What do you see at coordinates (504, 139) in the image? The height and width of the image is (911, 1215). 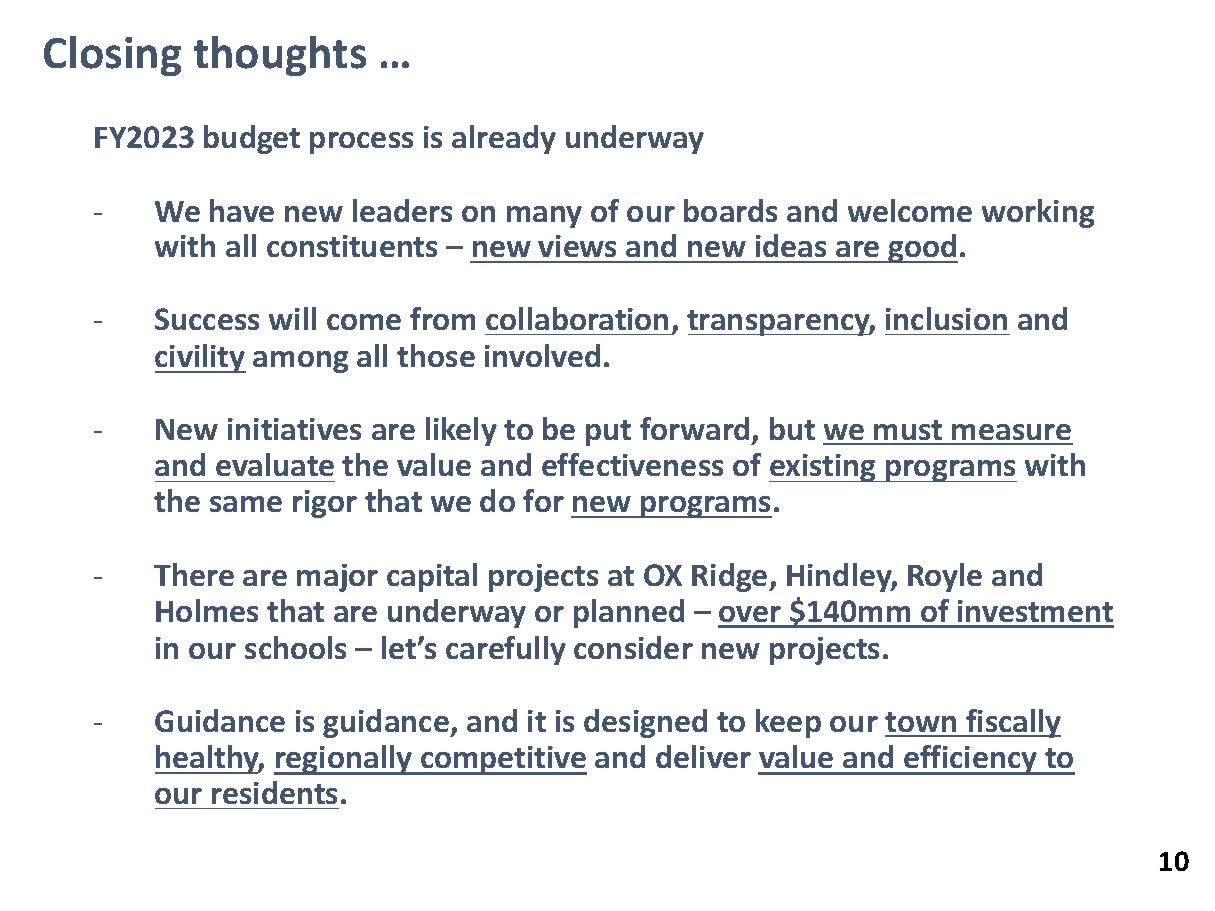 I see `already` at bounding box center [504, 139].
